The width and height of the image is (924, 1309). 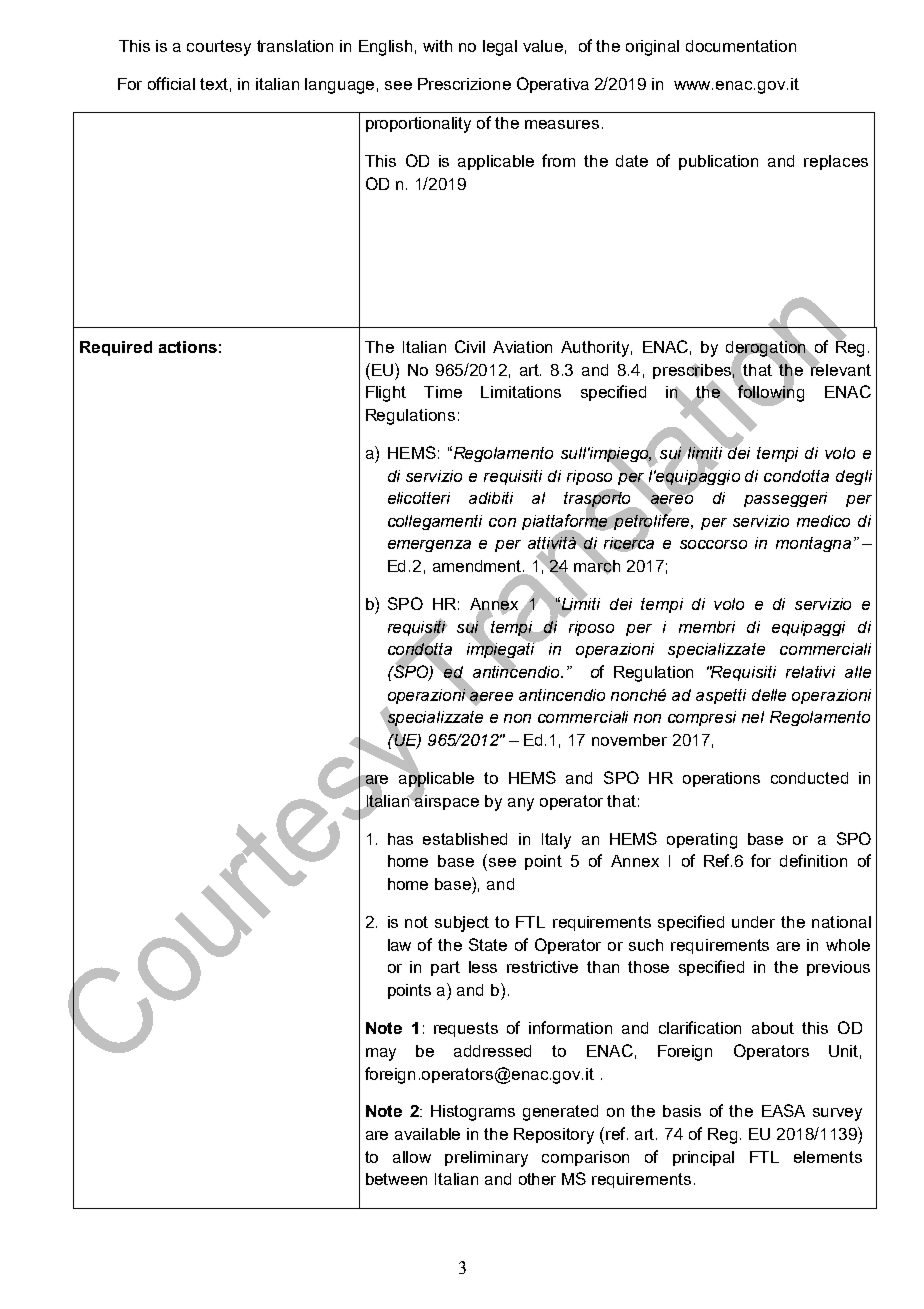 What do you see at coordinates (386, 394) in the image?
I see `Flight` at bounding box center [386, 394].
